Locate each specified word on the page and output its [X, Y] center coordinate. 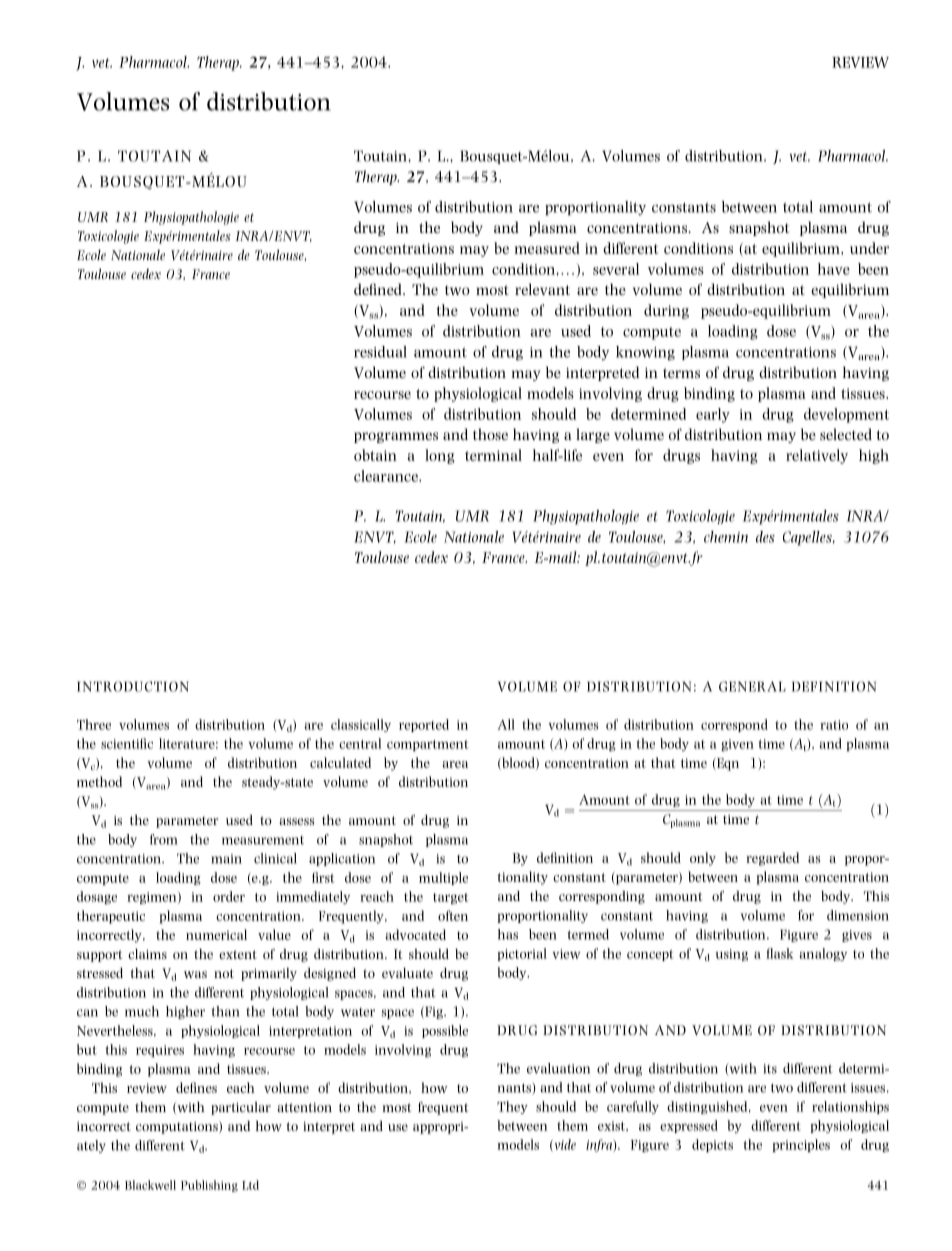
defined [379, 289]
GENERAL [752, 686]
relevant [542, 289]
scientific [127, 743]
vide [564, 1145]
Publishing [209, 1186]
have [834, 269]
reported [424, 725]
